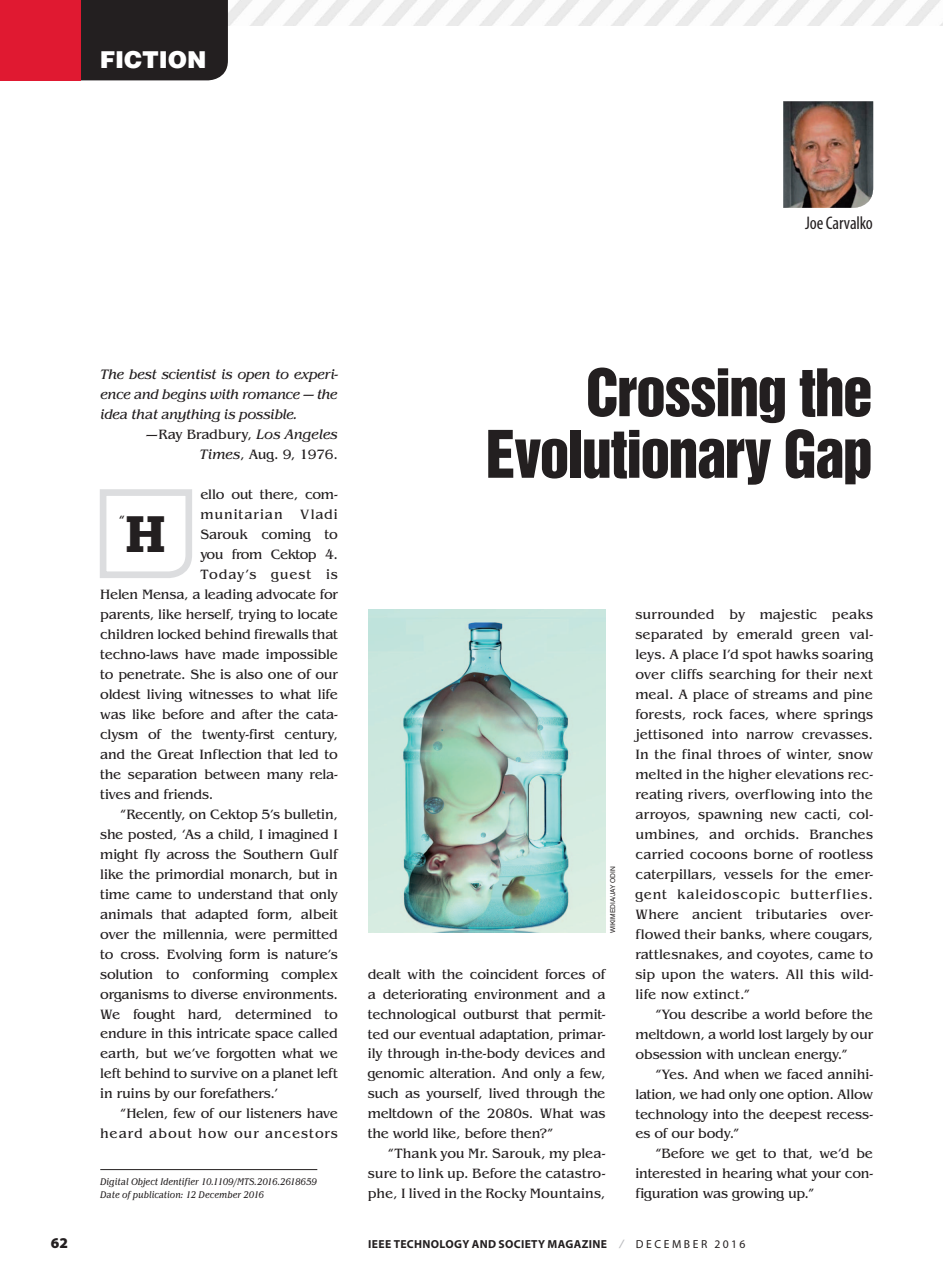 This screenshot has width=943, height=1288. Describe the element at coordinates (522, 1244) in the screenshot. I see `Society` at that location.
